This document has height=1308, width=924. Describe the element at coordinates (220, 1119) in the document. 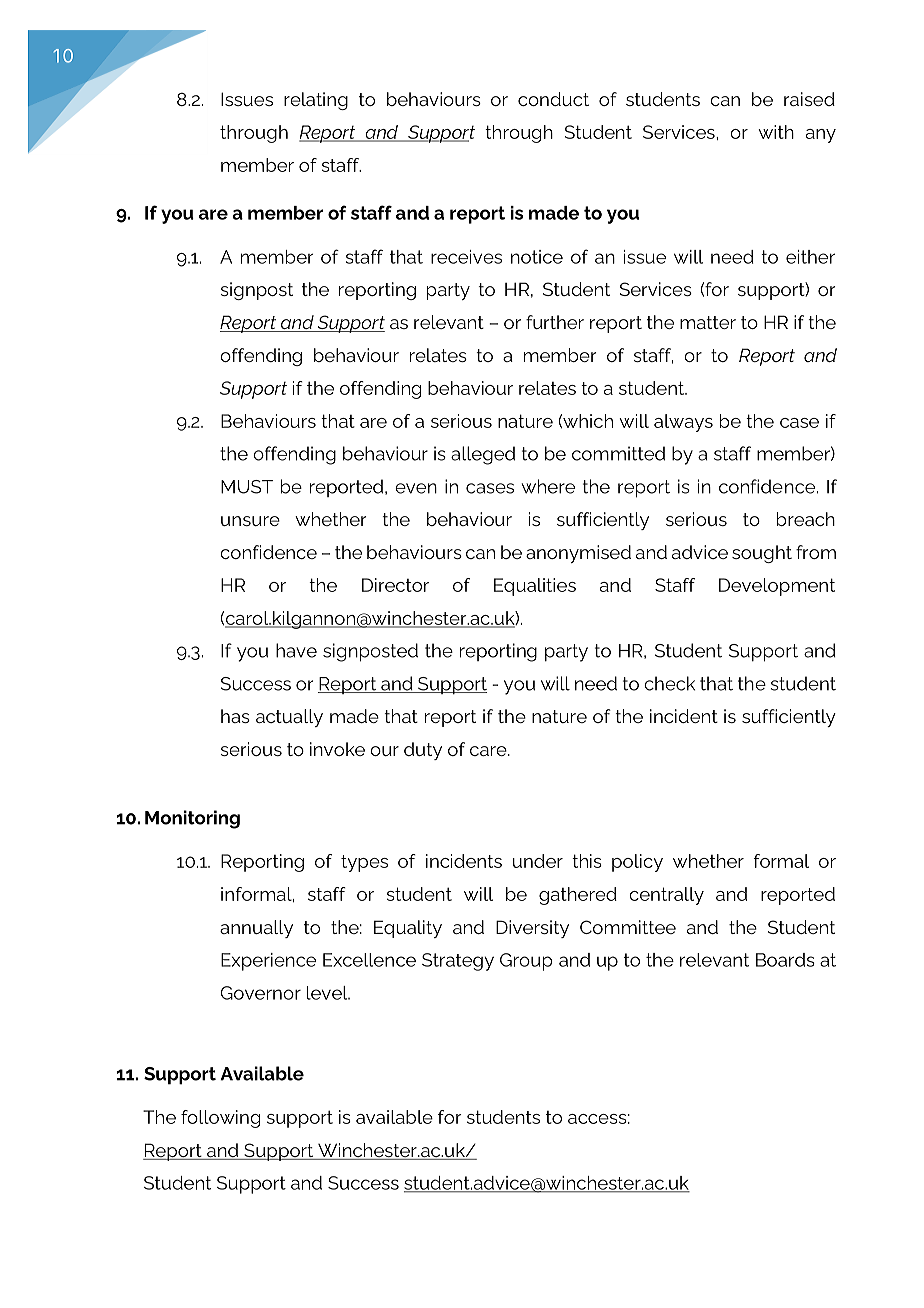

I see `following` at that location.
